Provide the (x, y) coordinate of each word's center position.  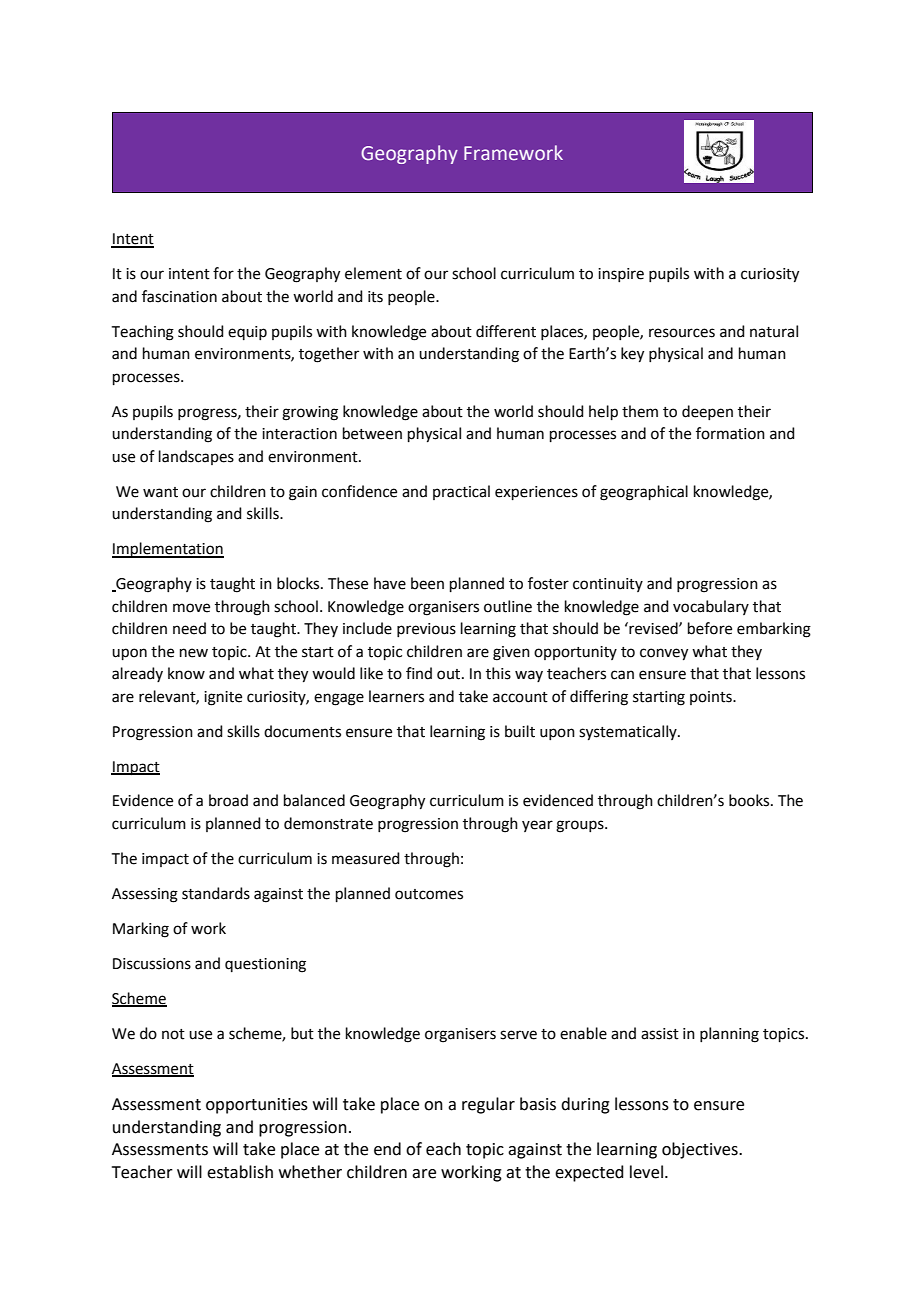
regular (488, 1105)
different (506, 331)
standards (216, 893)
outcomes (429, 894)
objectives (701, 1150)
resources (682, 333)
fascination (179, 296)
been (427, 583)
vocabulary (711, 607)
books (750, 800)
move (191, 608)
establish (240, 1172)
